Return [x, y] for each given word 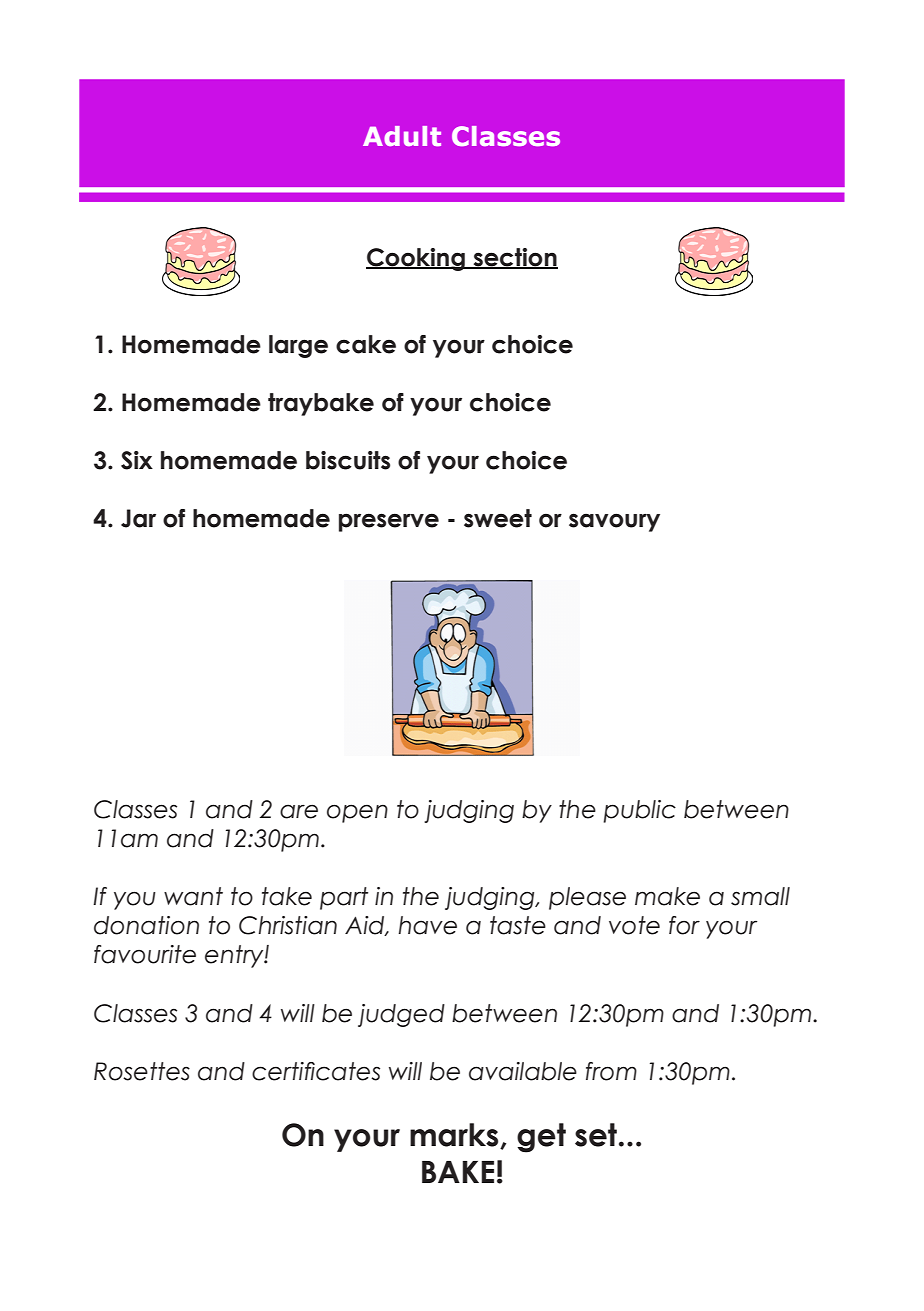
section [514, 258]
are [299, 811]
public [639, 811]
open [357, 813]
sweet [498, 518]
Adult [402, 136]
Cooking [416, 259]
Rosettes [142, 1071]
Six [137, 460]
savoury [614, 522]
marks [455, 1136]
